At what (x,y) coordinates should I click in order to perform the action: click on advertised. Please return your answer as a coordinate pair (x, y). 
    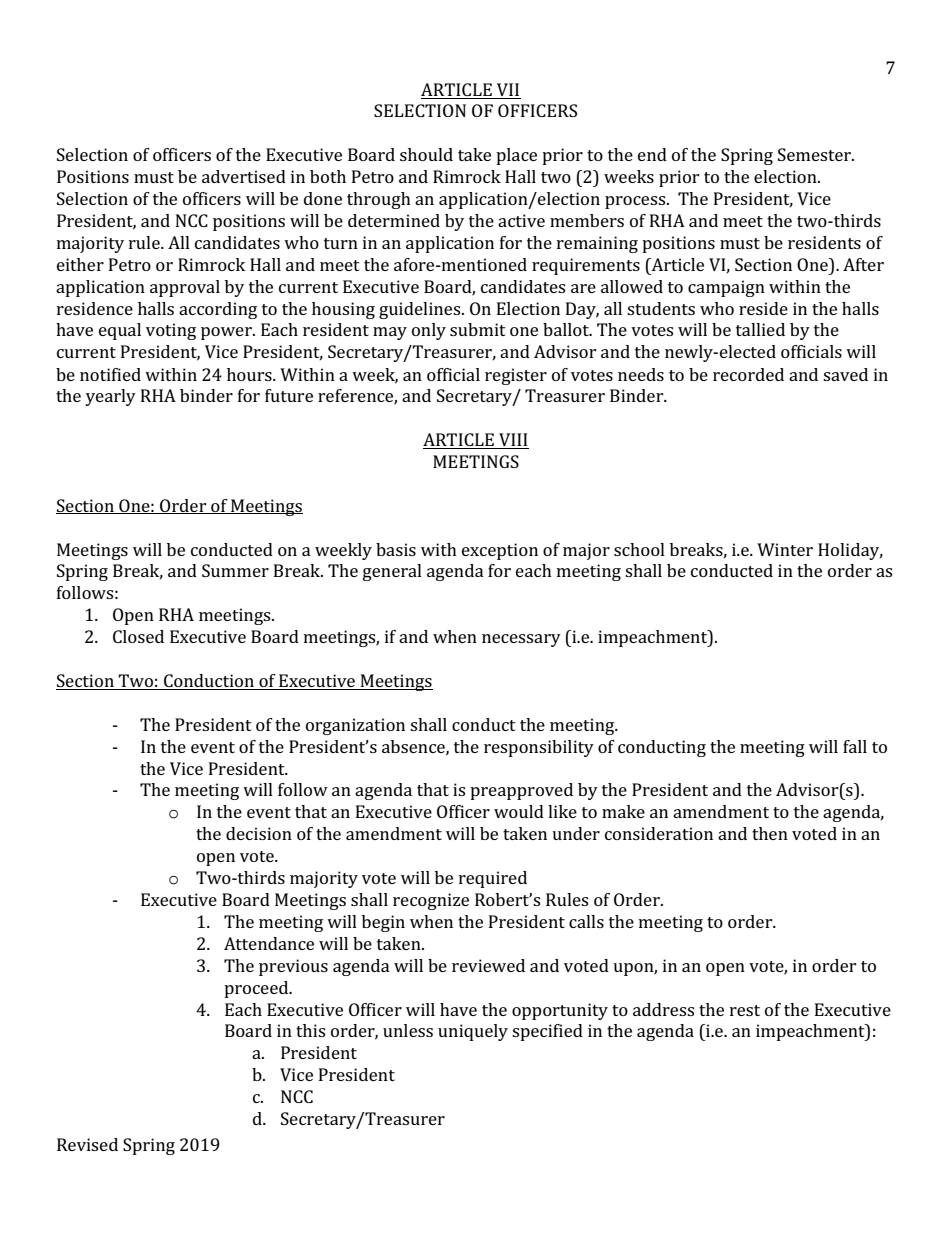
    Looking at the image, I should click on (244, 176).
